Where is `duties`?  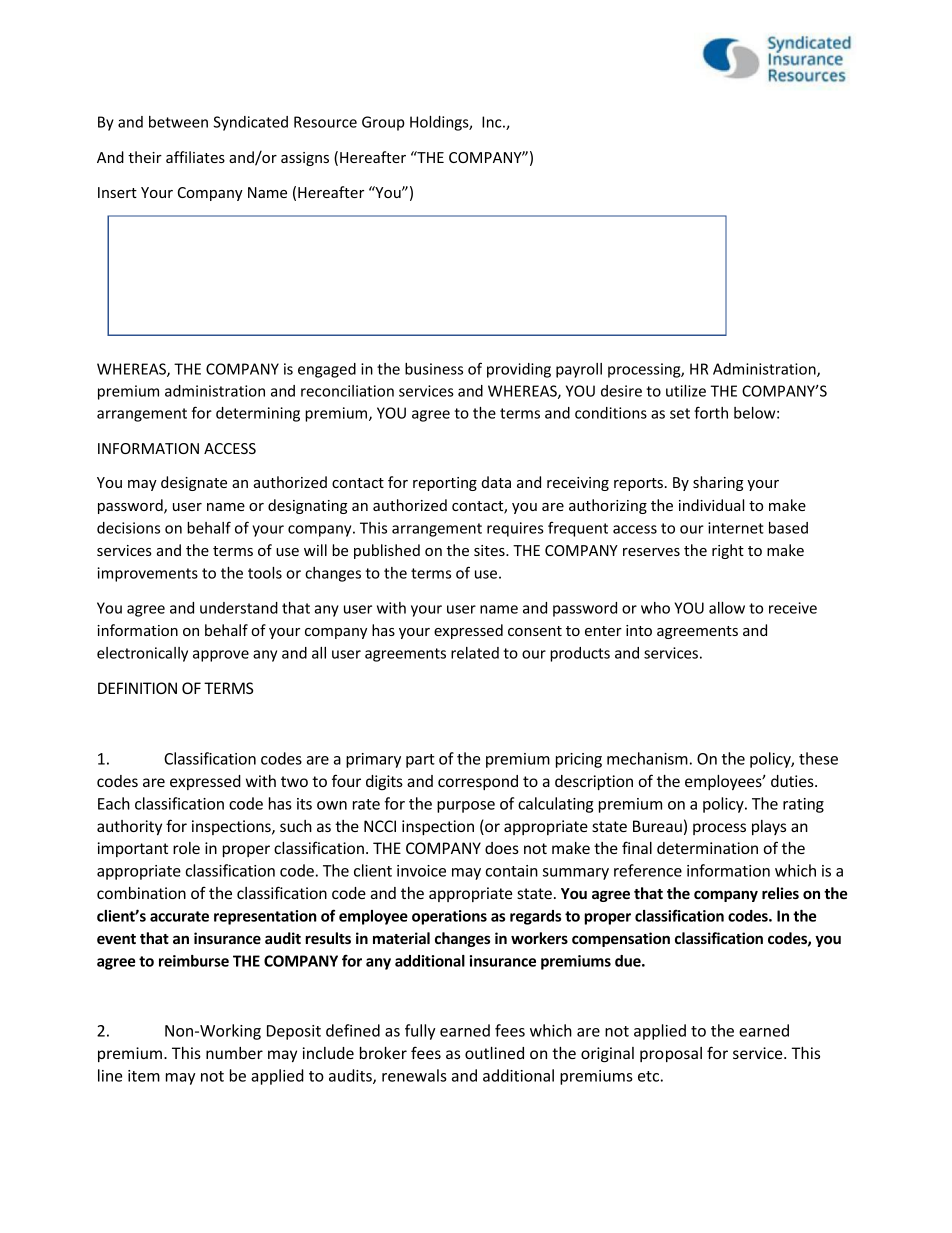
duties is located at coordinates (793, 781).
